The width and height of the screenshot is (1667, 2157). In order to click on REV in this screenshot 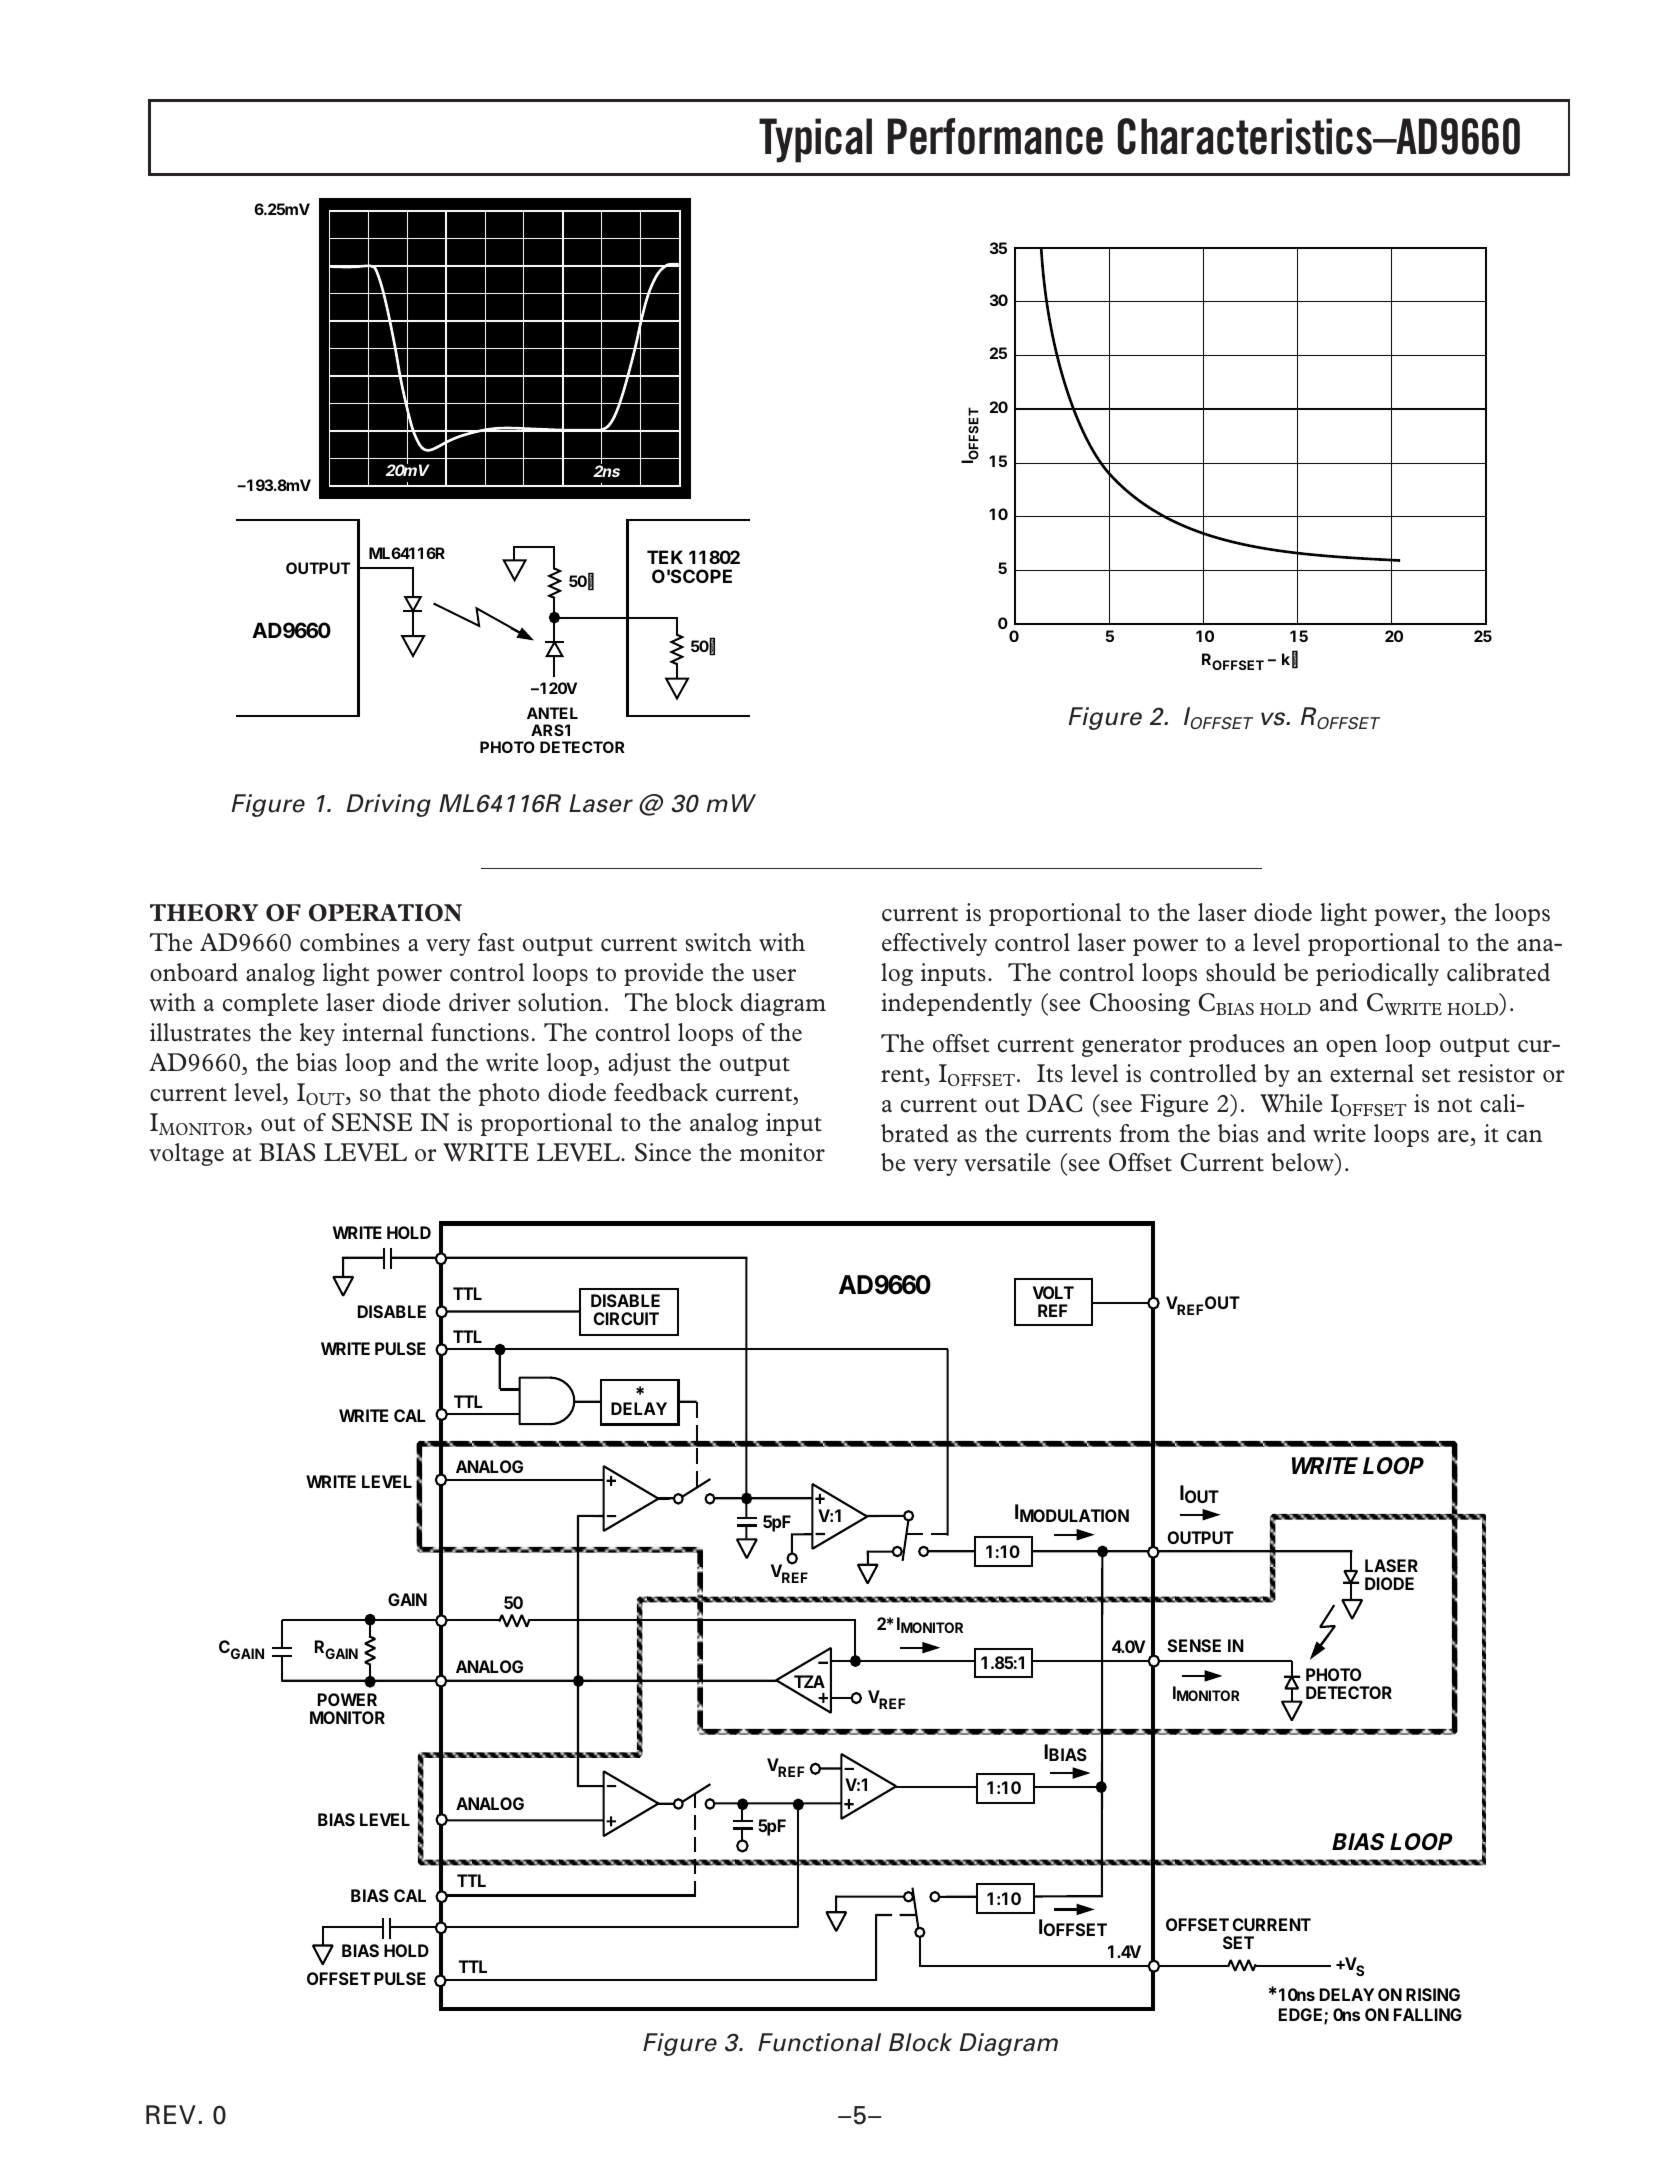, I will do `click(171, 2114)`.
